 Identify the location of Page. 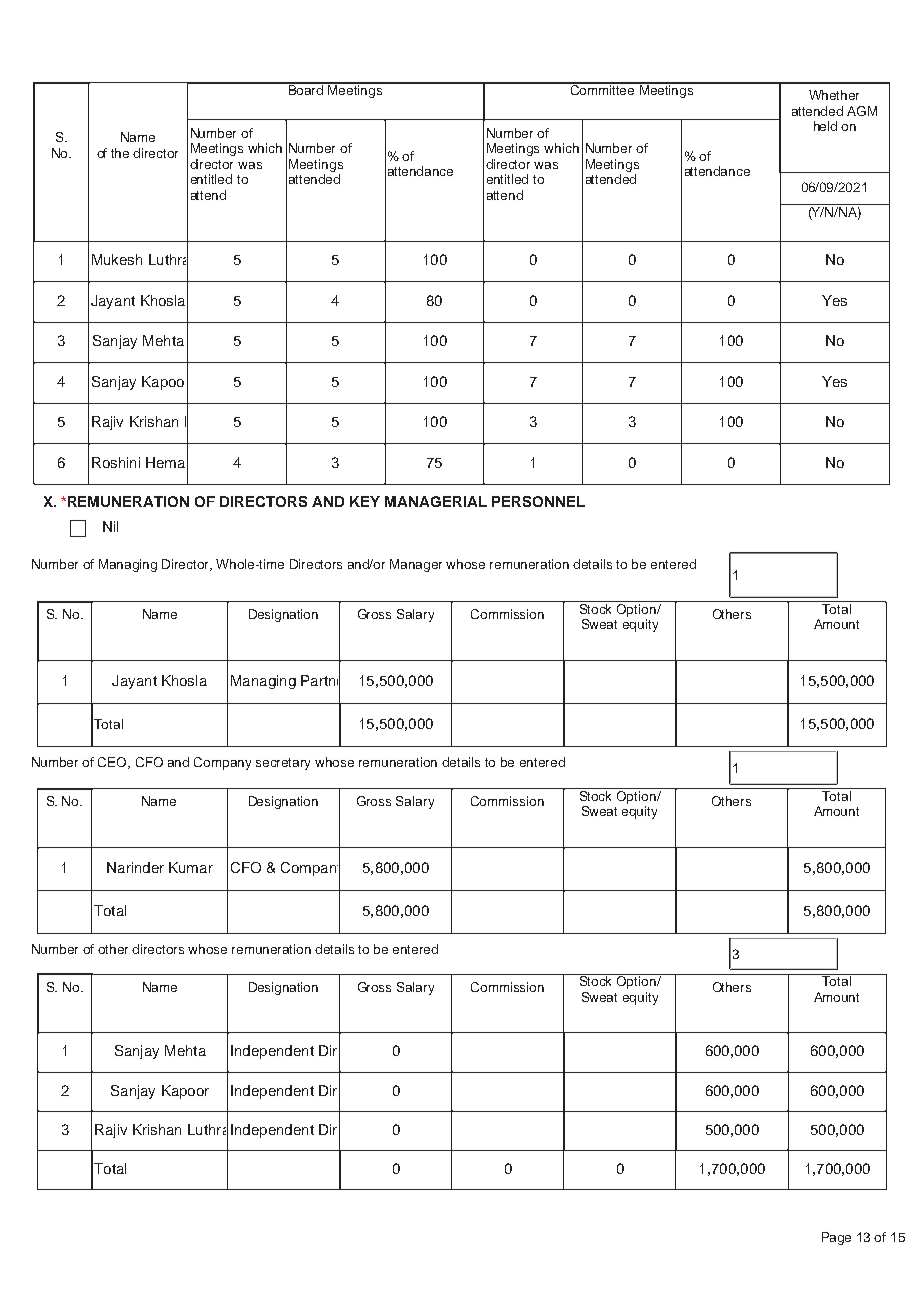
(836, 1238).
